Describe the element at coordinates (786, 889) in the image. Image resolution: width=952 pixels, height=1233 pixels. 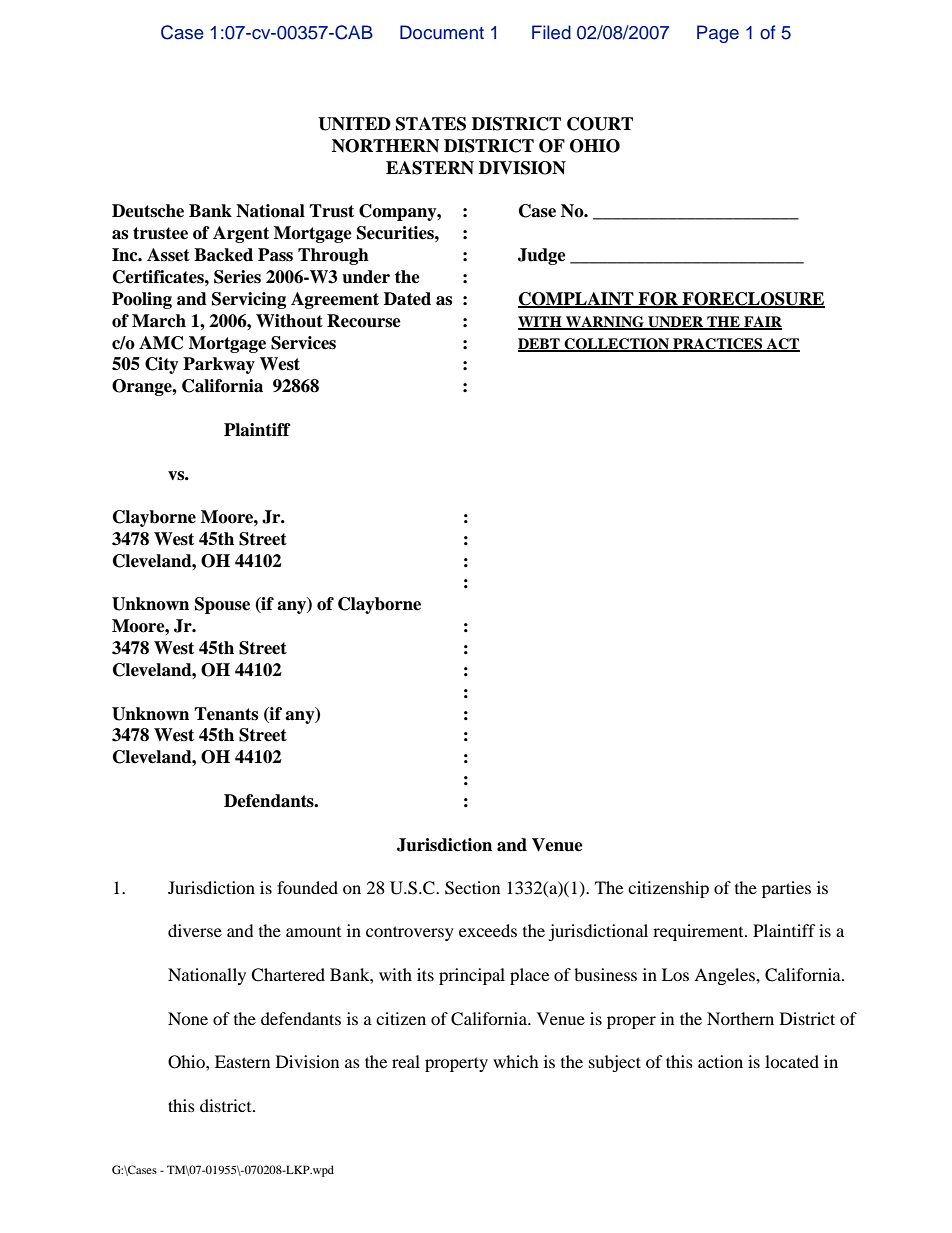
I see `parties` at that location.
